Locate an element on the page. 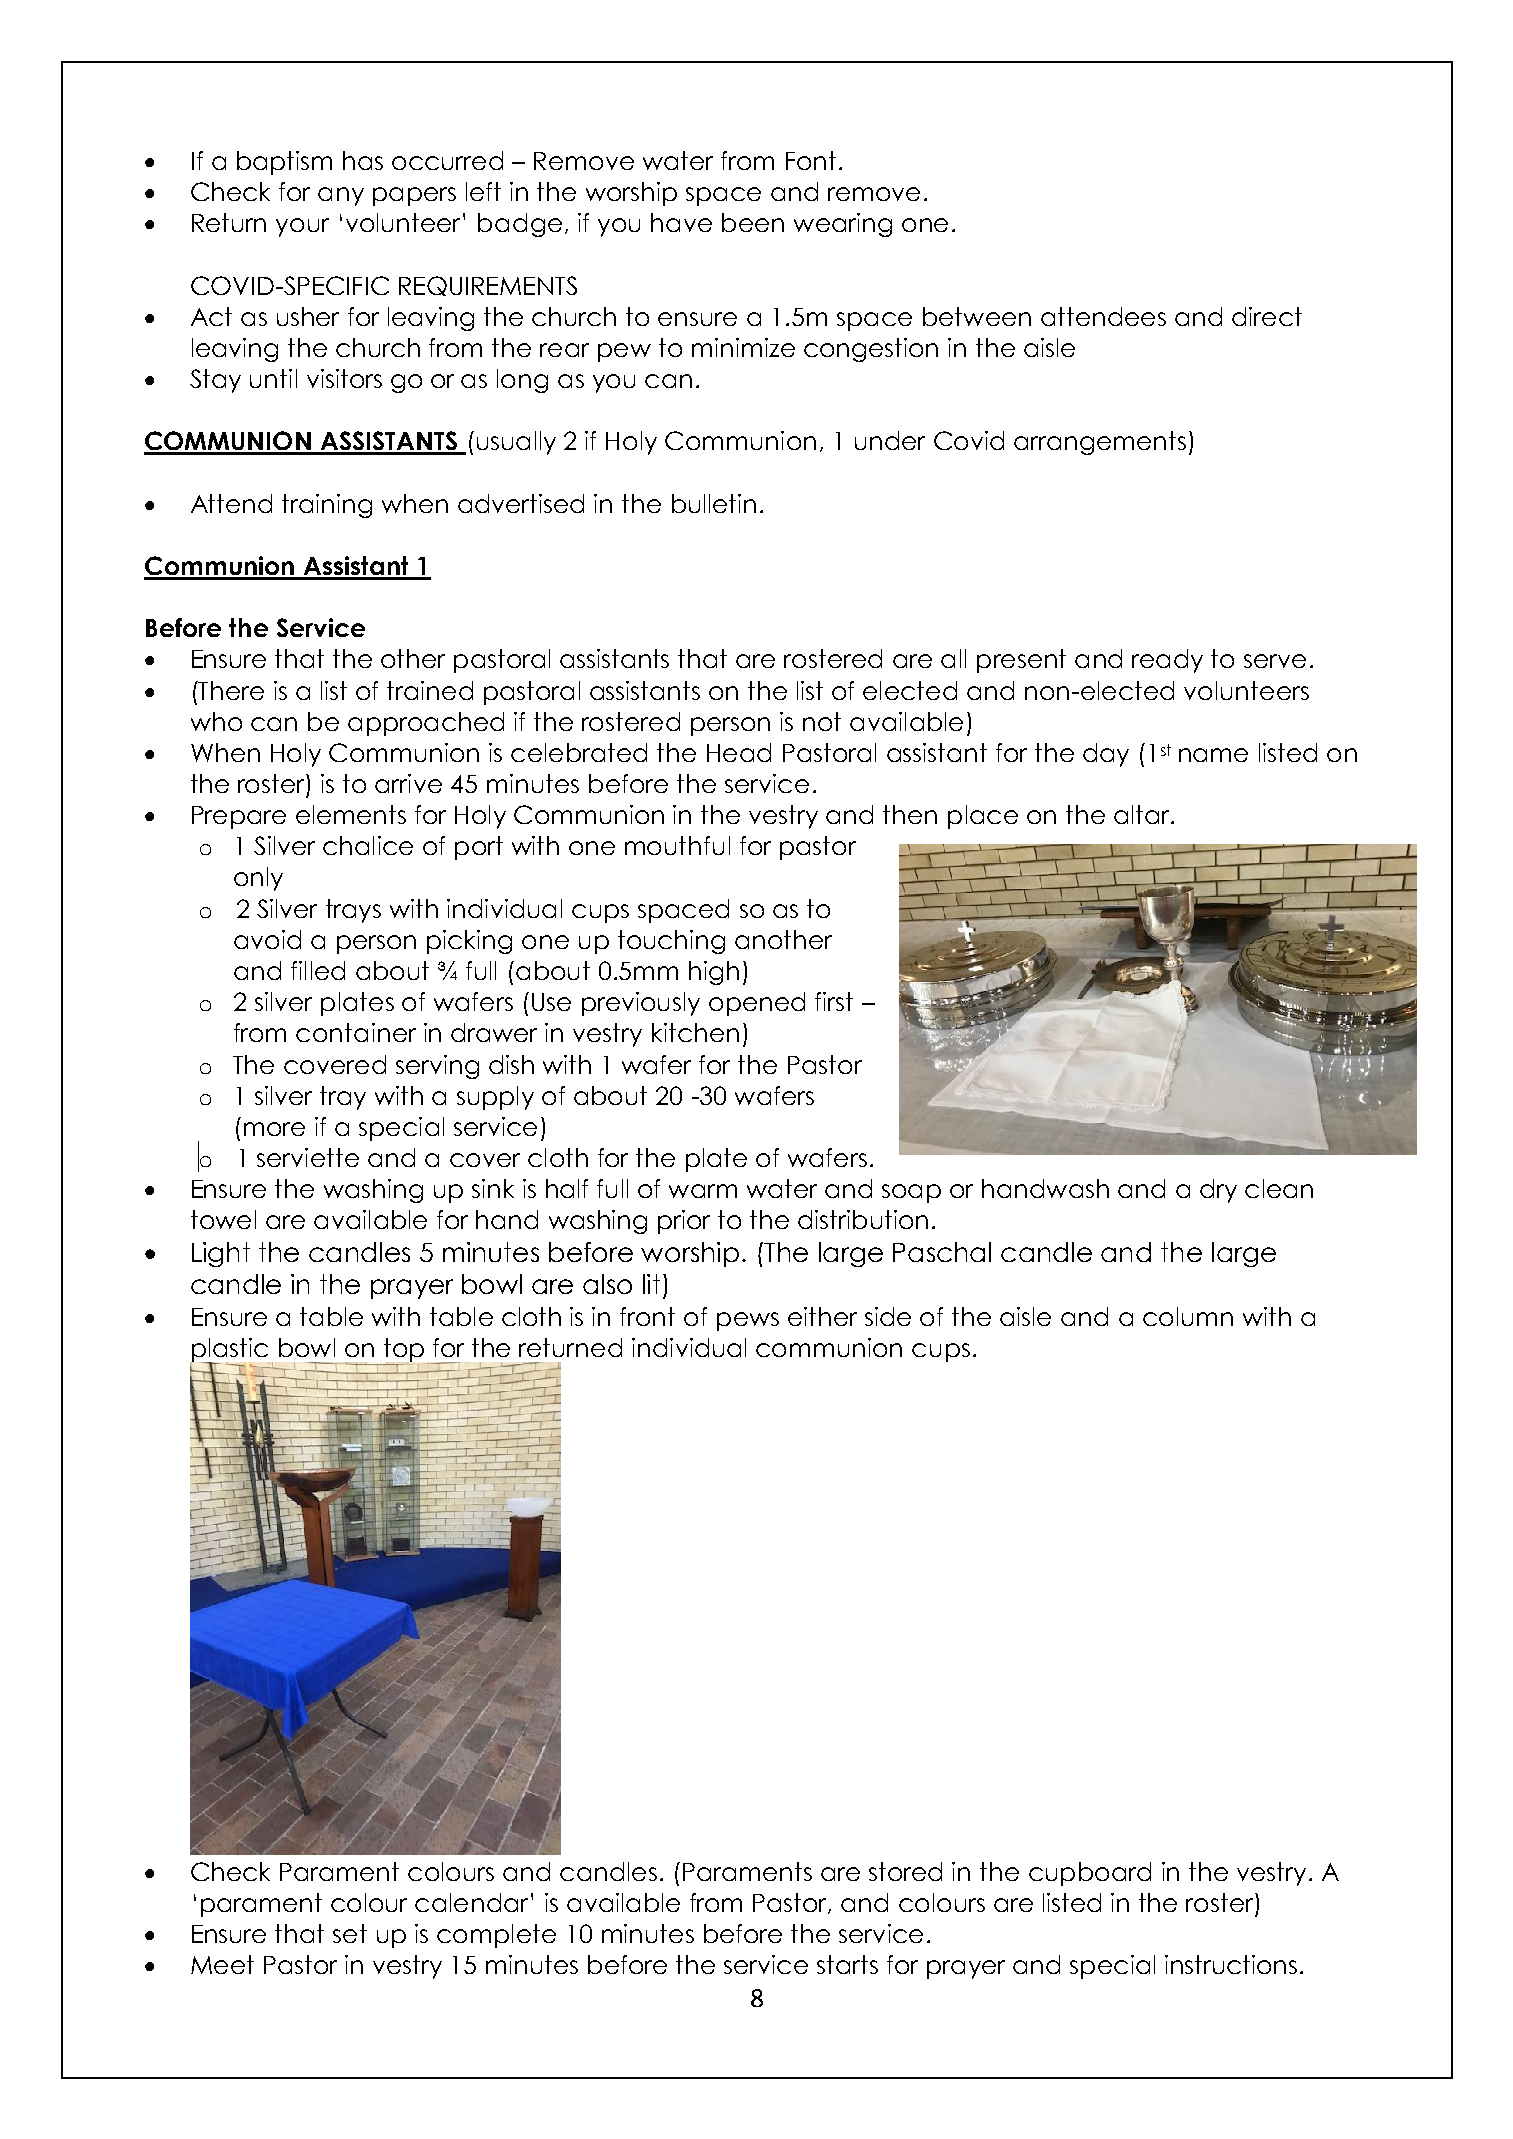 The image size is (1513, 2139). container is located at coordinates (356, 1032).
